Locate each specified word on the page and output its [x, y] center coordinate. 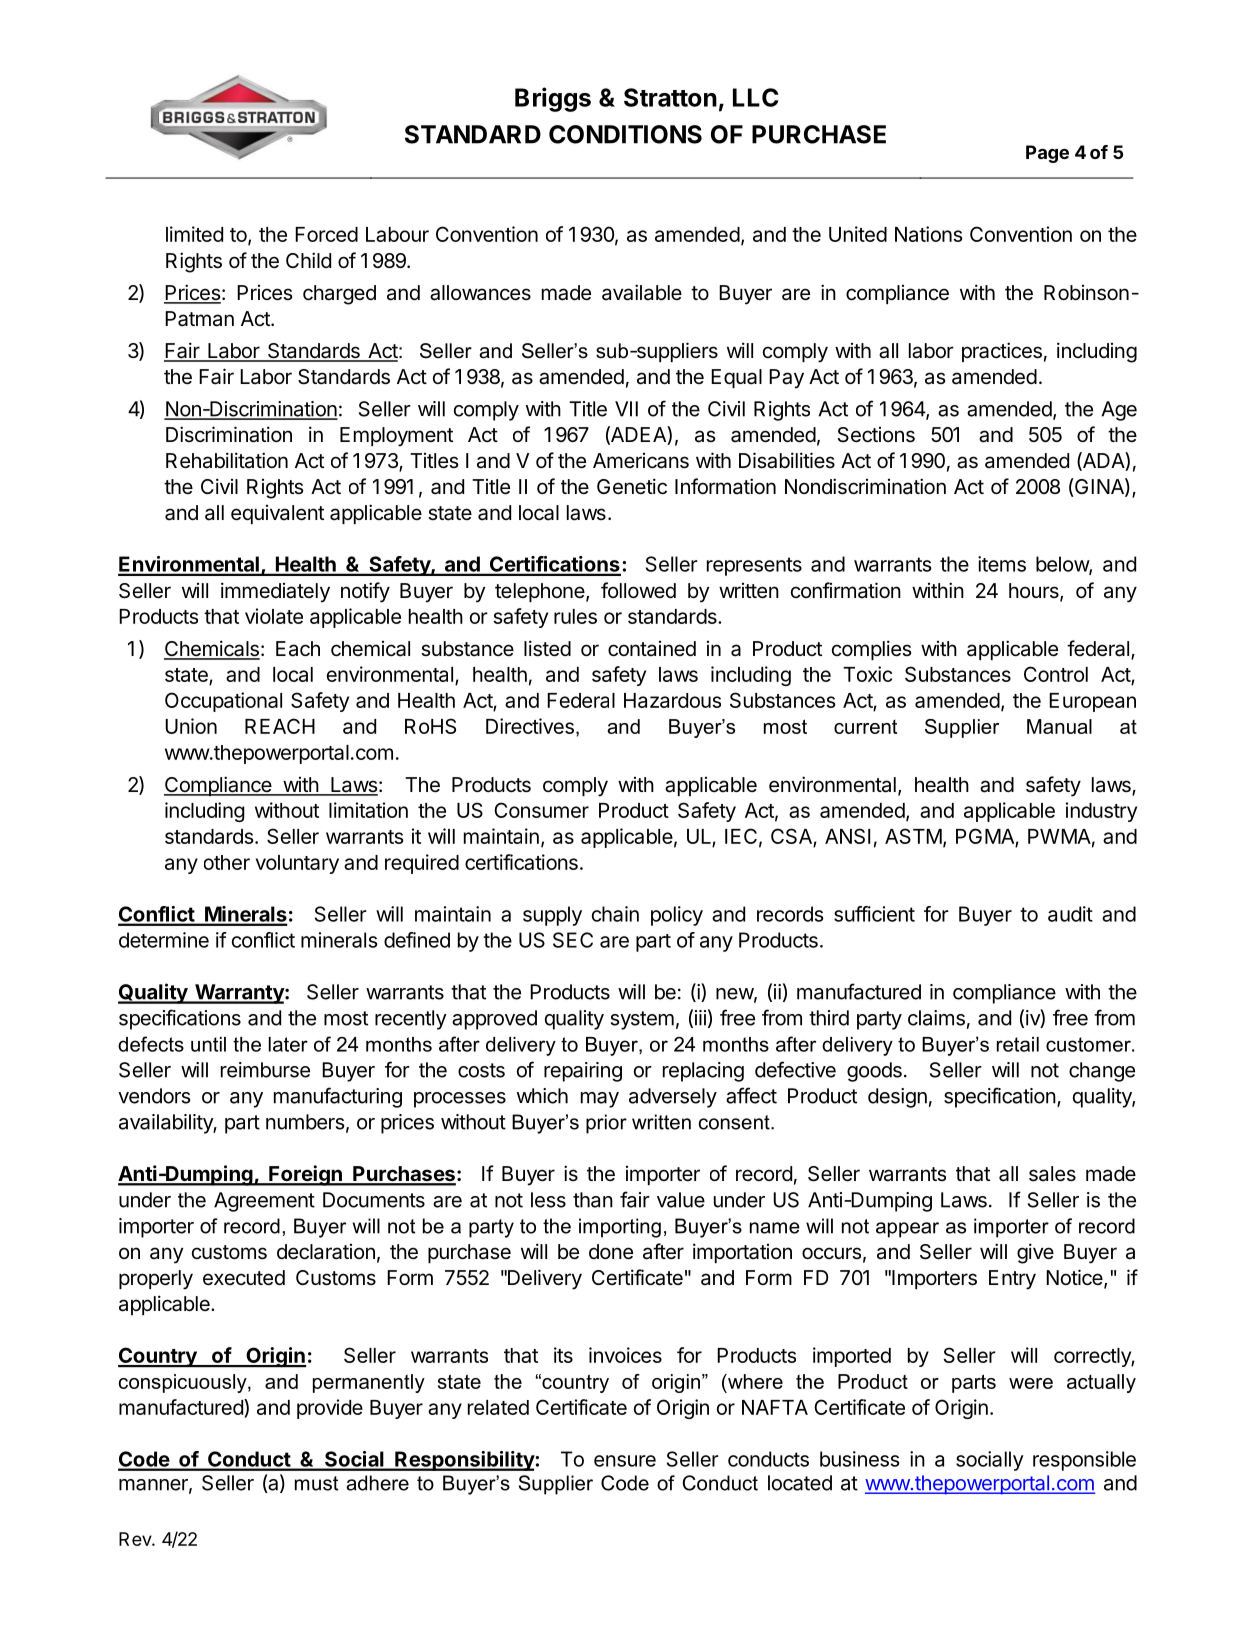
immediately [275, 592]
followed [638, 590]
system [642, 1020]
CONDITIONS [625, 134]
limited [194, 234]
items [1002, 564]
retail [1018, 1044]
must [316, 1483]
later [288, 1044]
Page [1047, 154]
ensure [625, 1461]
